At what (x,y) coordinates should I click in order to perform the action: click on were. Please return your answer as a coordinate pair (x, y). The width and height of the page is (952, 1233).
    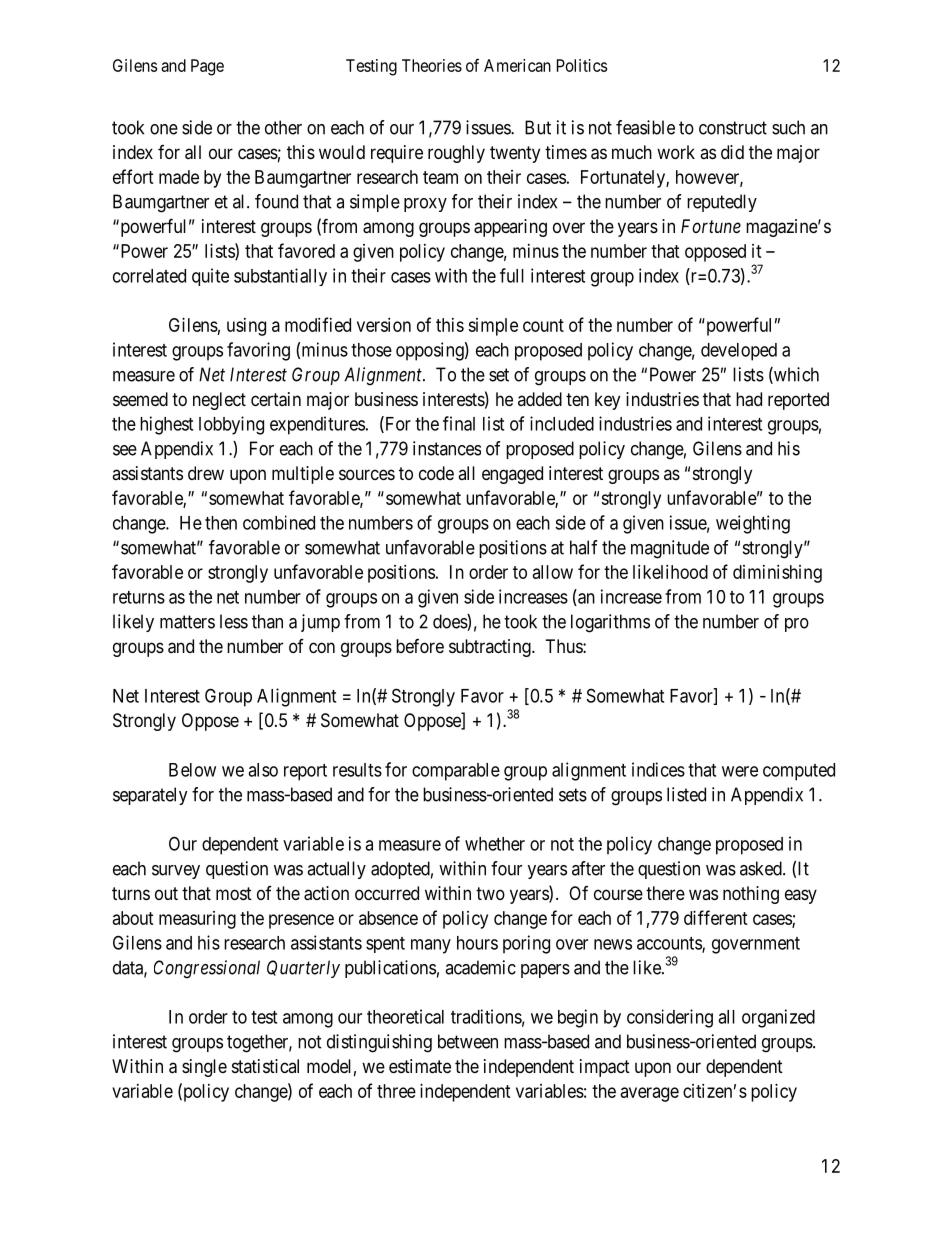
    Looking at the image, I should click on (740, 771).
